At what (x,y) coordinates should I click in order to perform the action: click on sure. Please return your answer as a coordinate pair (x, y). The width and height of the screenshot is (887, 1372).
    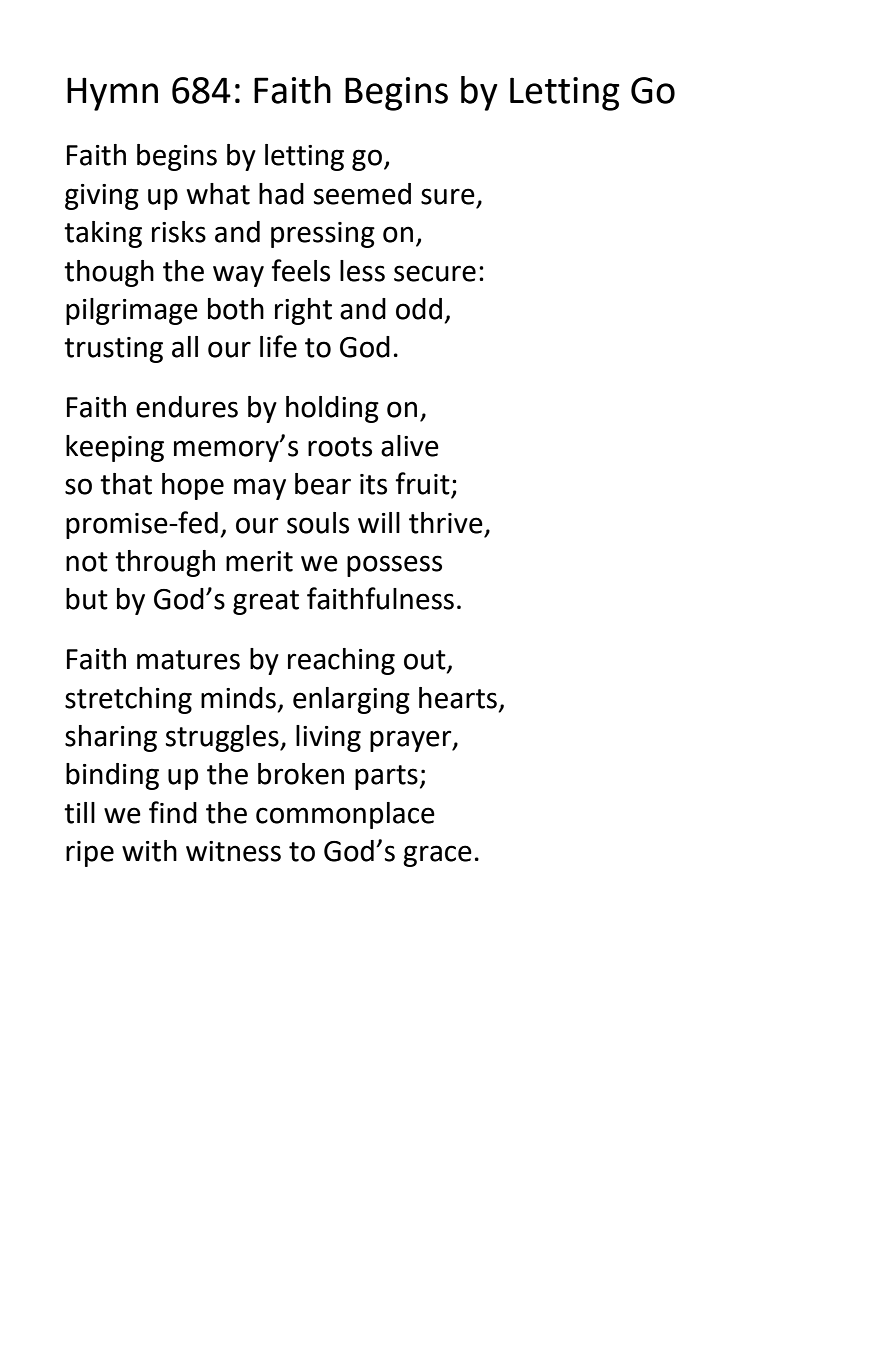
    Looking at the image, I should click on (448, 196).
